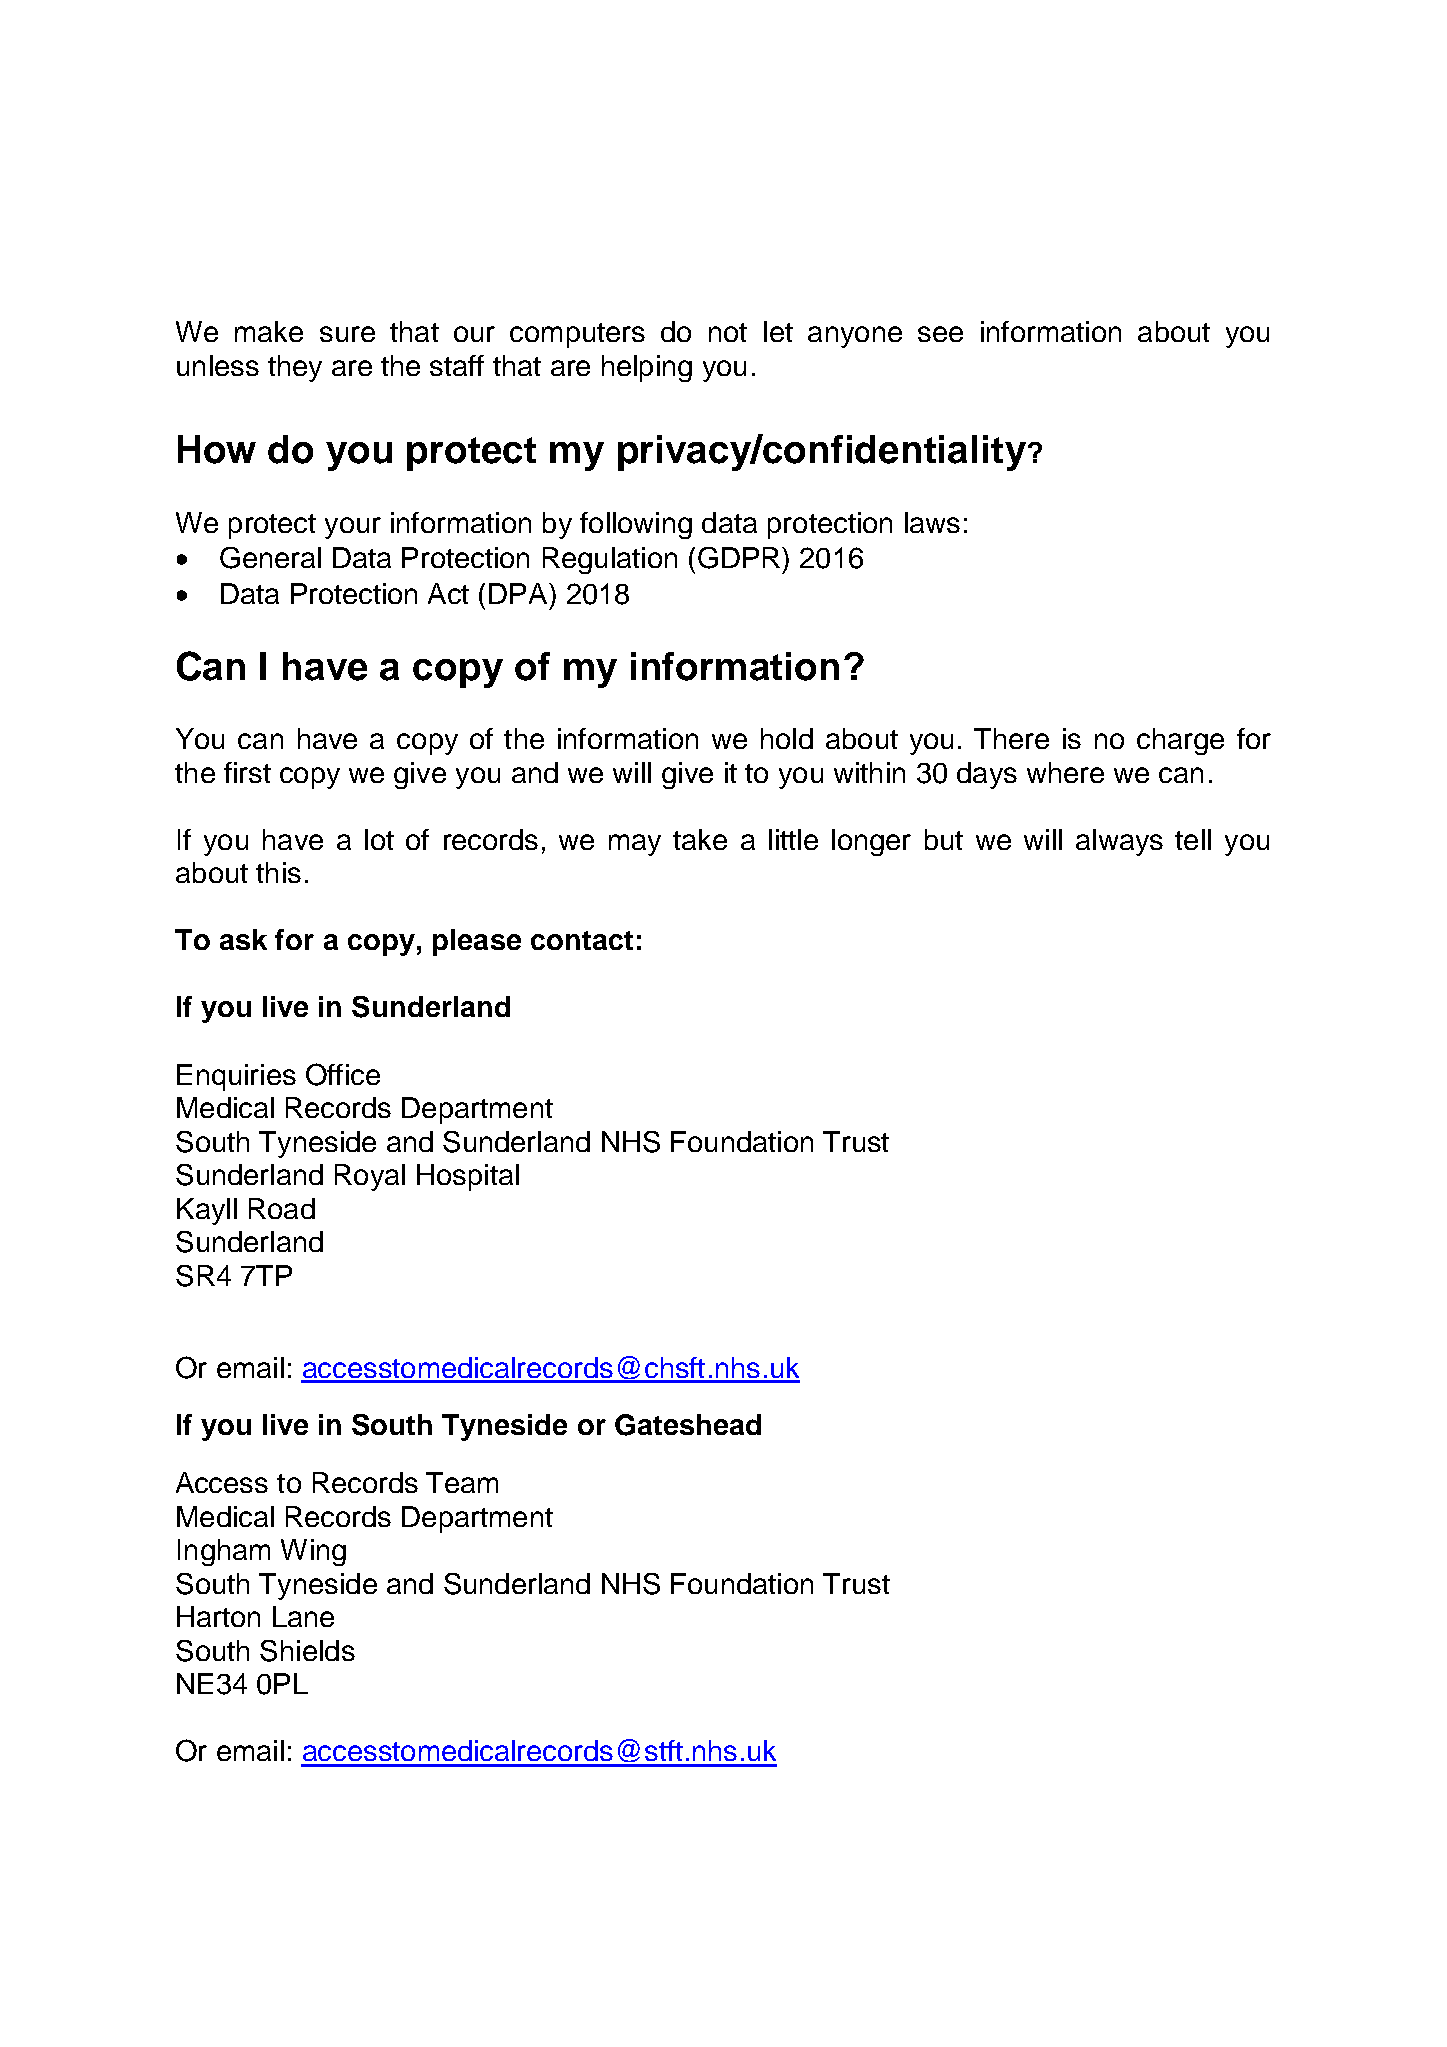 The height and width of the page is (2047, 1447). What do you see at coordinates (940, 334) in the page?
I see `see` at bounding box center [940, 334].
